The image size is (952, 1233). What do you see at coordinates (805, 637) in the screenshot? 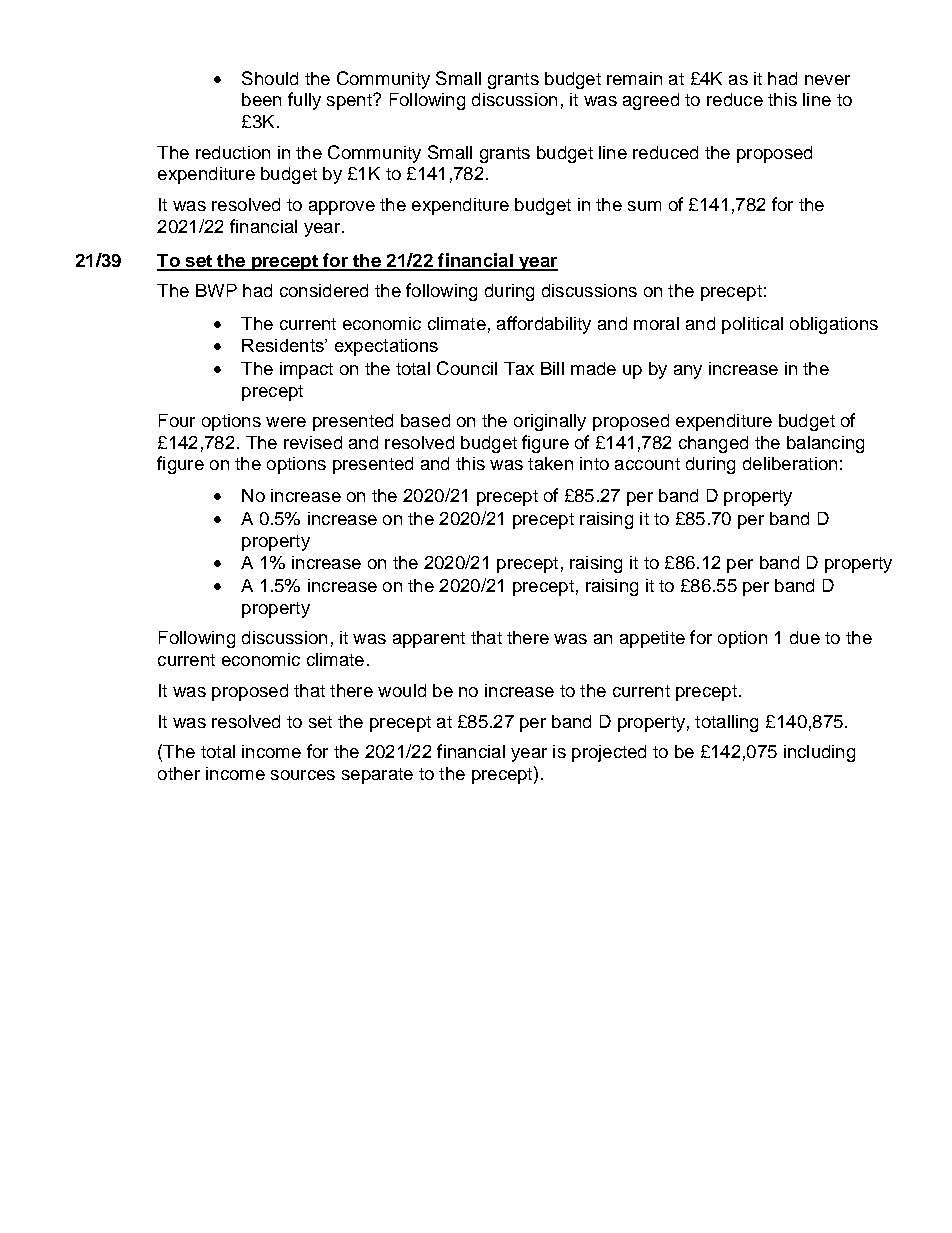
I see `due` at bounding box center [805, 637].
